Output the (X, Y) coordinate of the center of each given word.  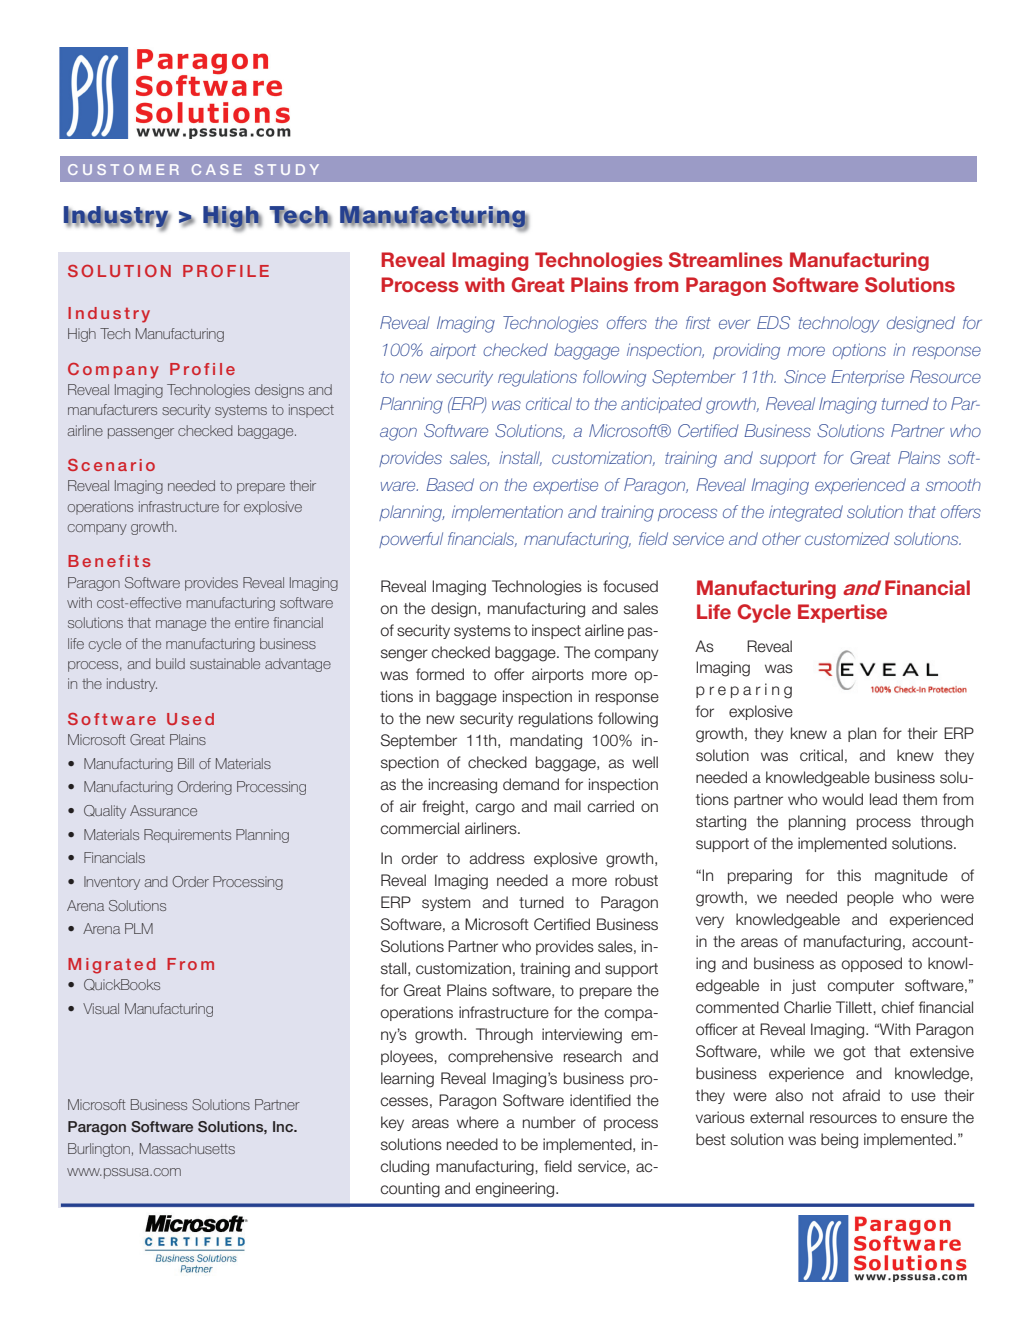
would (842, 799)
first (698, 322)
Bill (186, 763)
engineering (516, 1190)
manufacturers (112, 409)
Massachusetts (187, 1148)
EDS (773, 323)
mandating (546, 742)
